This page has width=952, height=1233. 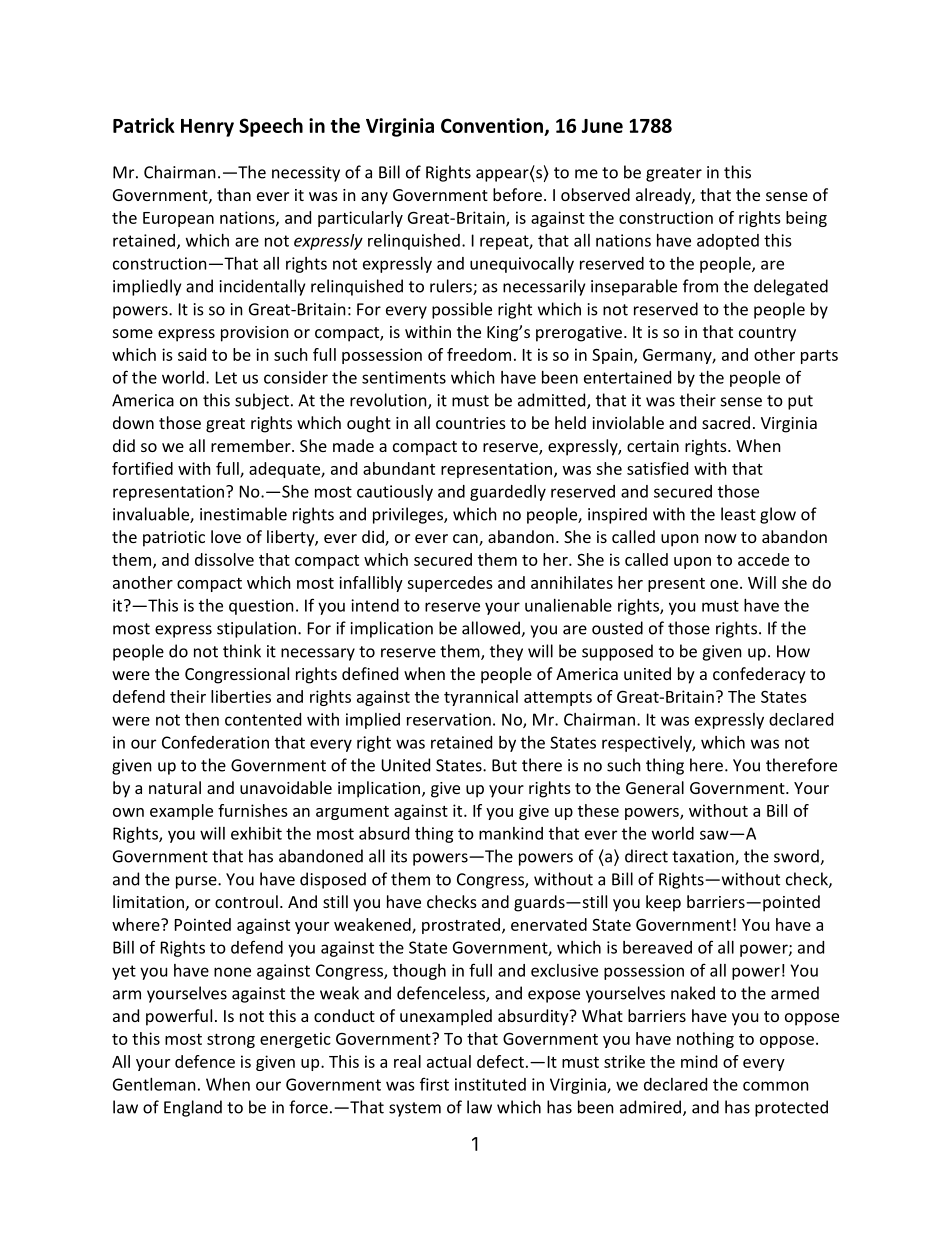 I want to click on Convention, so click(x=493, y=127).
